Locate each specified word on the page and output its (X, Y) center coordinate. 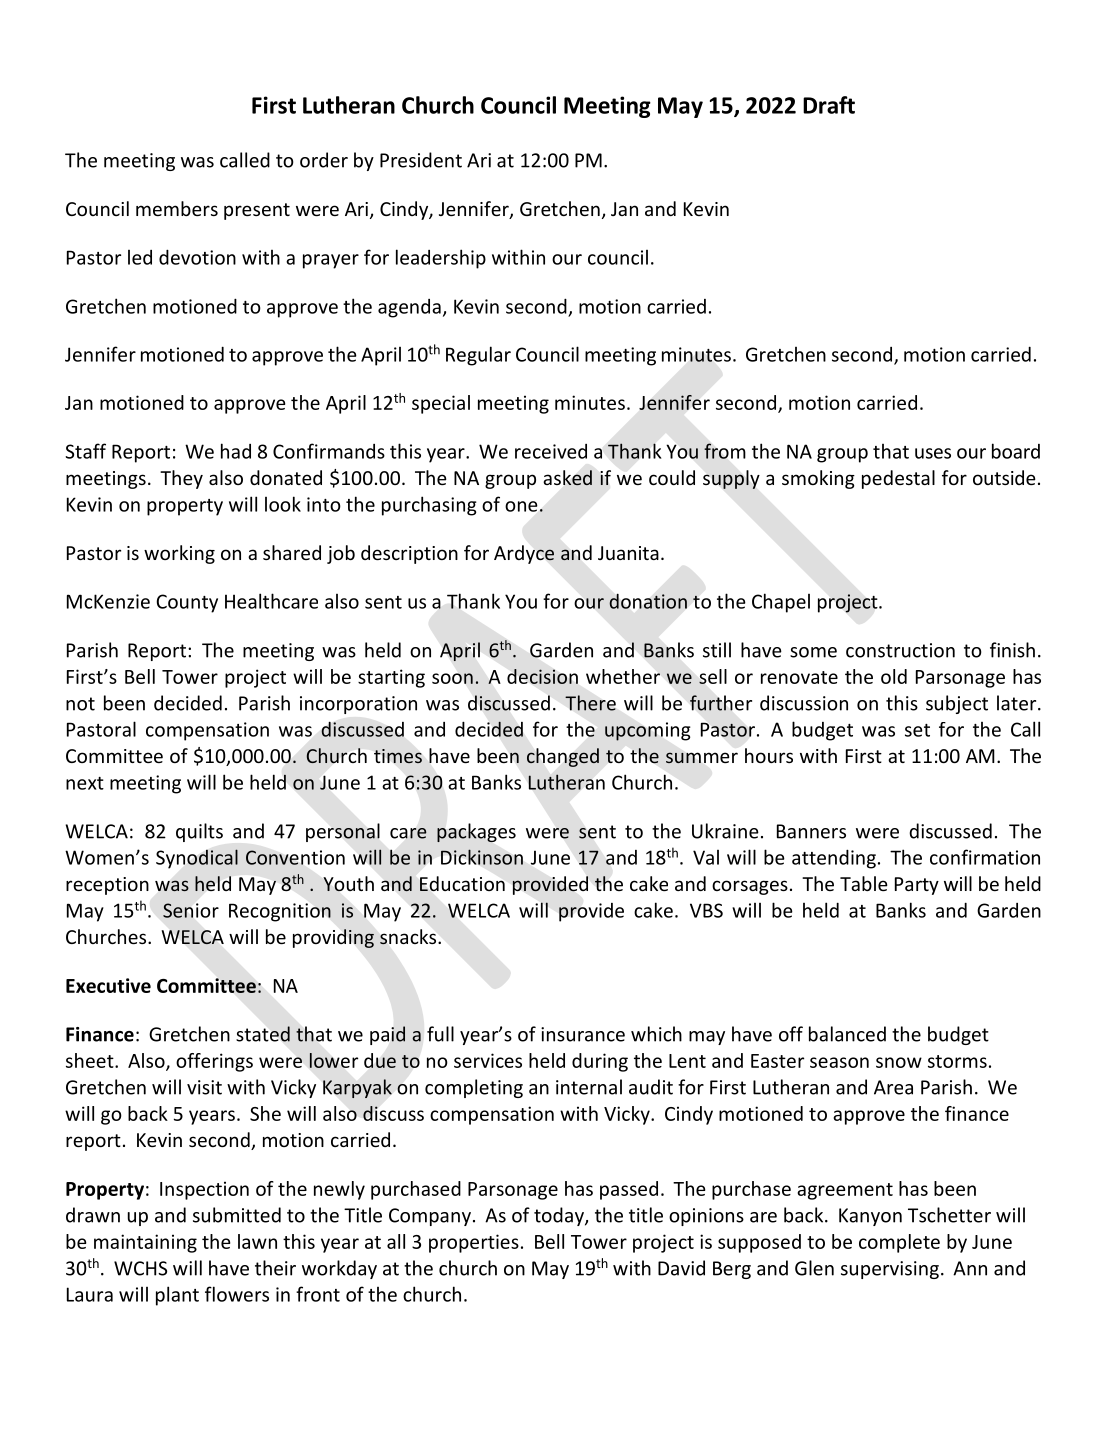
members (177, 208)
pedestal (898, 479)
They (181, 479)
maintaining (145, 1243)
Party (917, 886)
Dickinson (482, 857)
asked (567, 478)
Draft (829, 105)
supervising (890, 1270)
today (560, 1216)
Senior (191, 910)
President (421, 160)
